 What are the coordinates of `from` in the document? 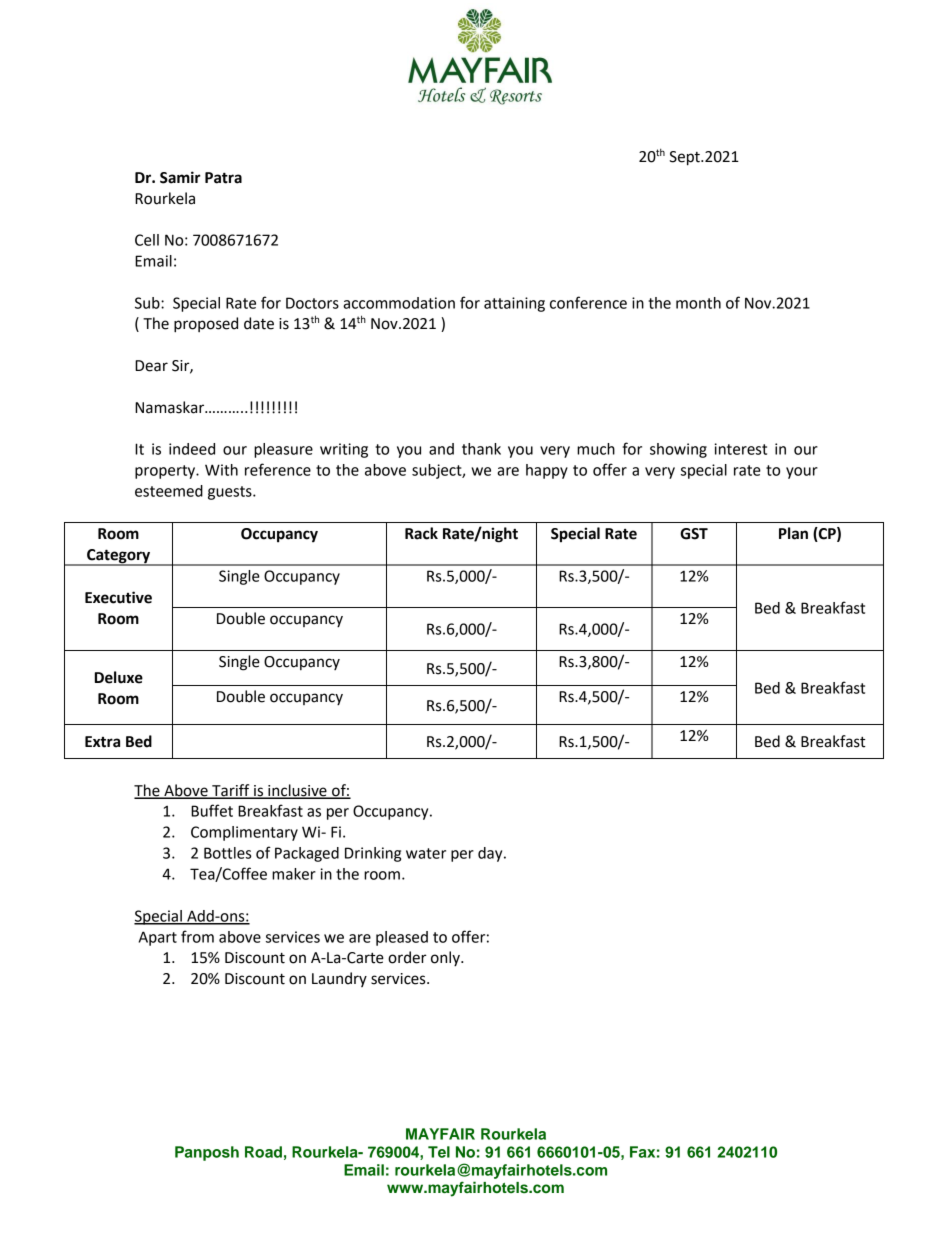 It's located at (197, 936).
